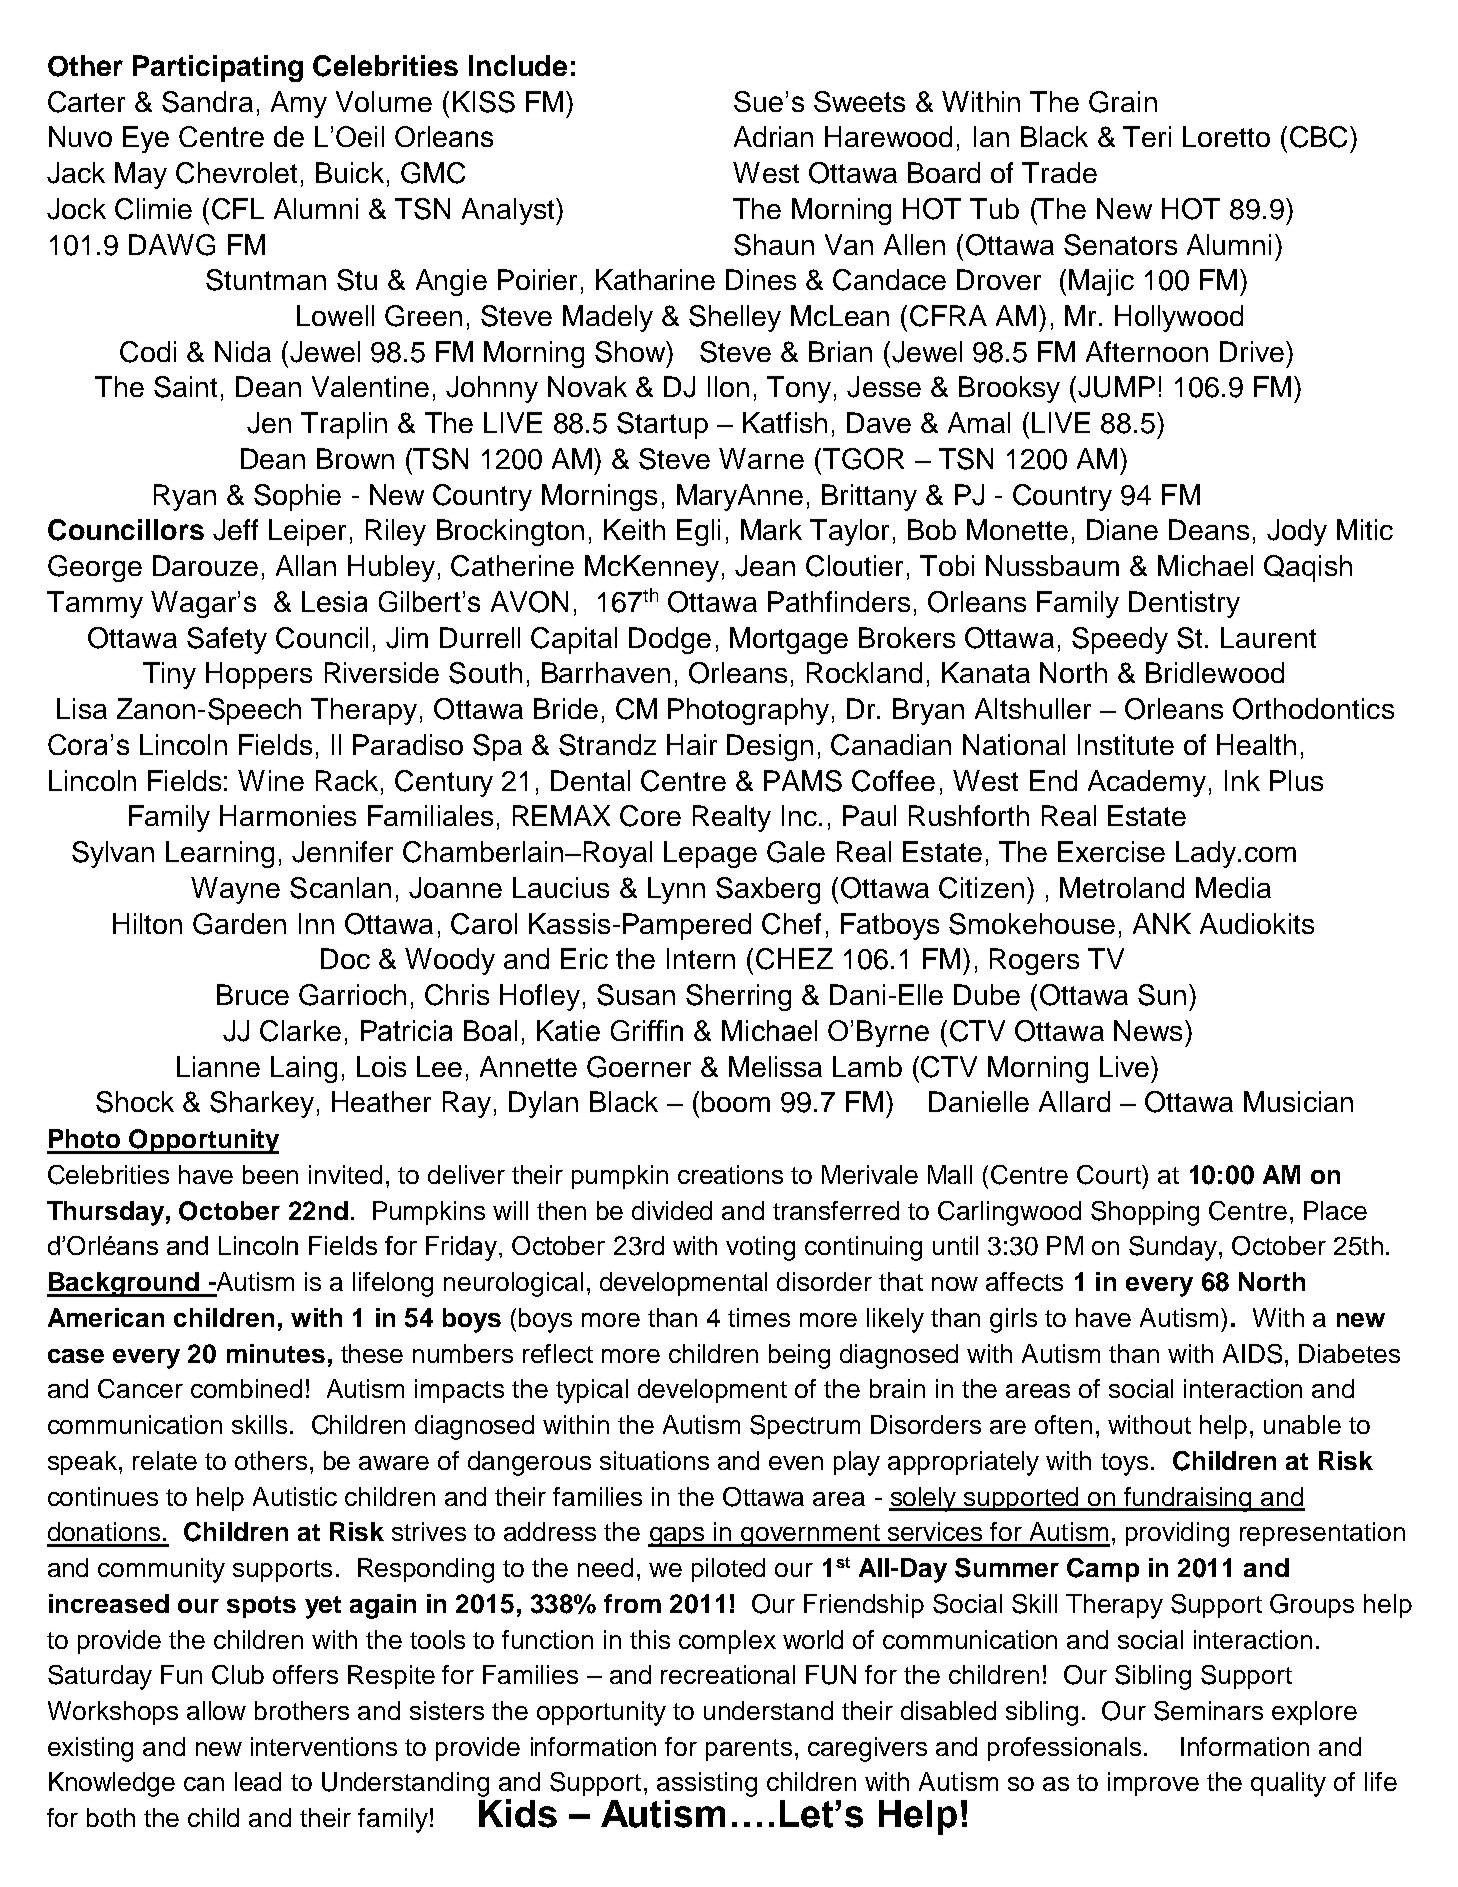  What do you see at coordinates (258, 1781) in the screenshot?
I see `lead` at bounding box center [258, 1781].
